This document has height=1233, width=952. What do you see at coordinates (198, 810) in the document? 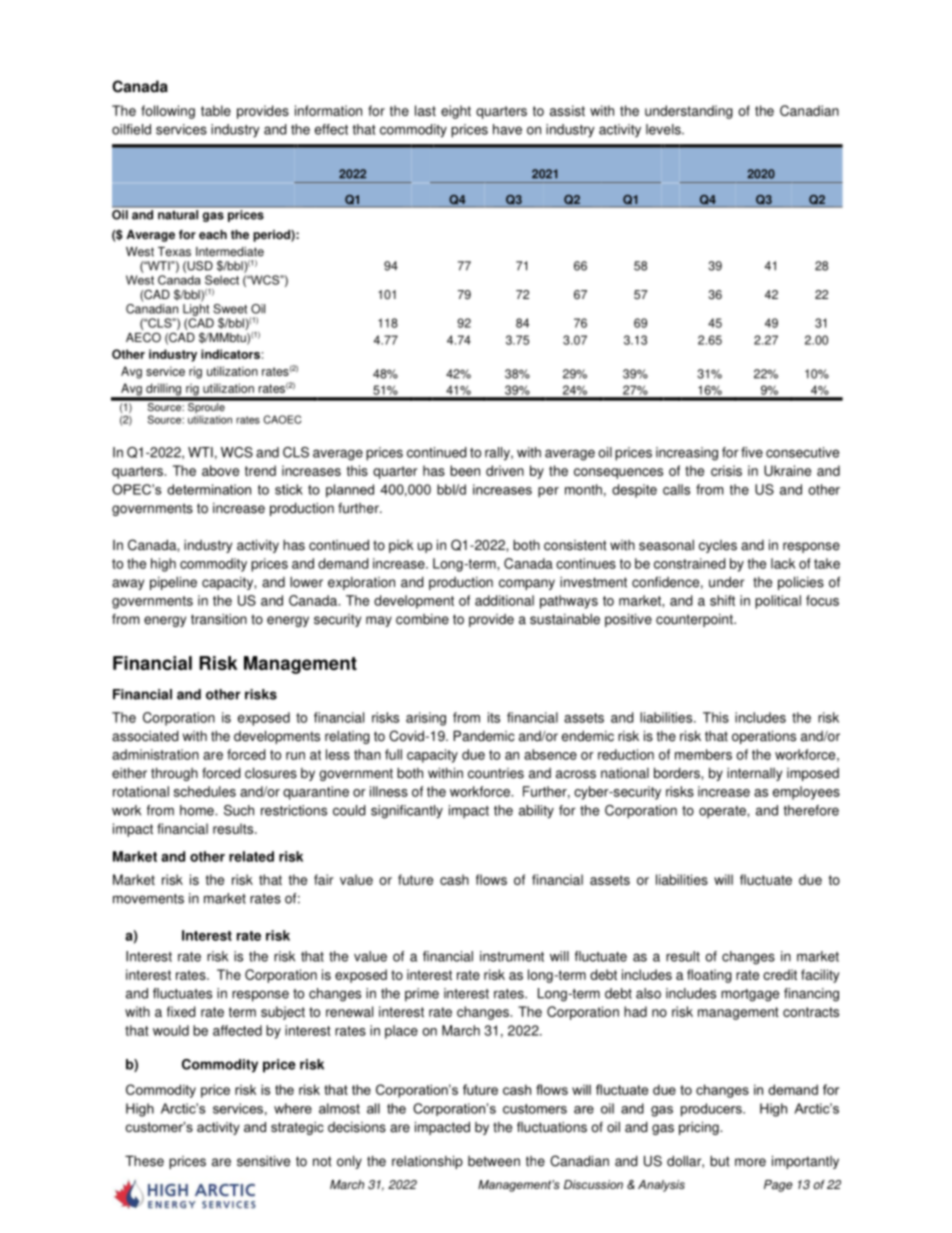
I see `home` at bounding box center [198, 810].
